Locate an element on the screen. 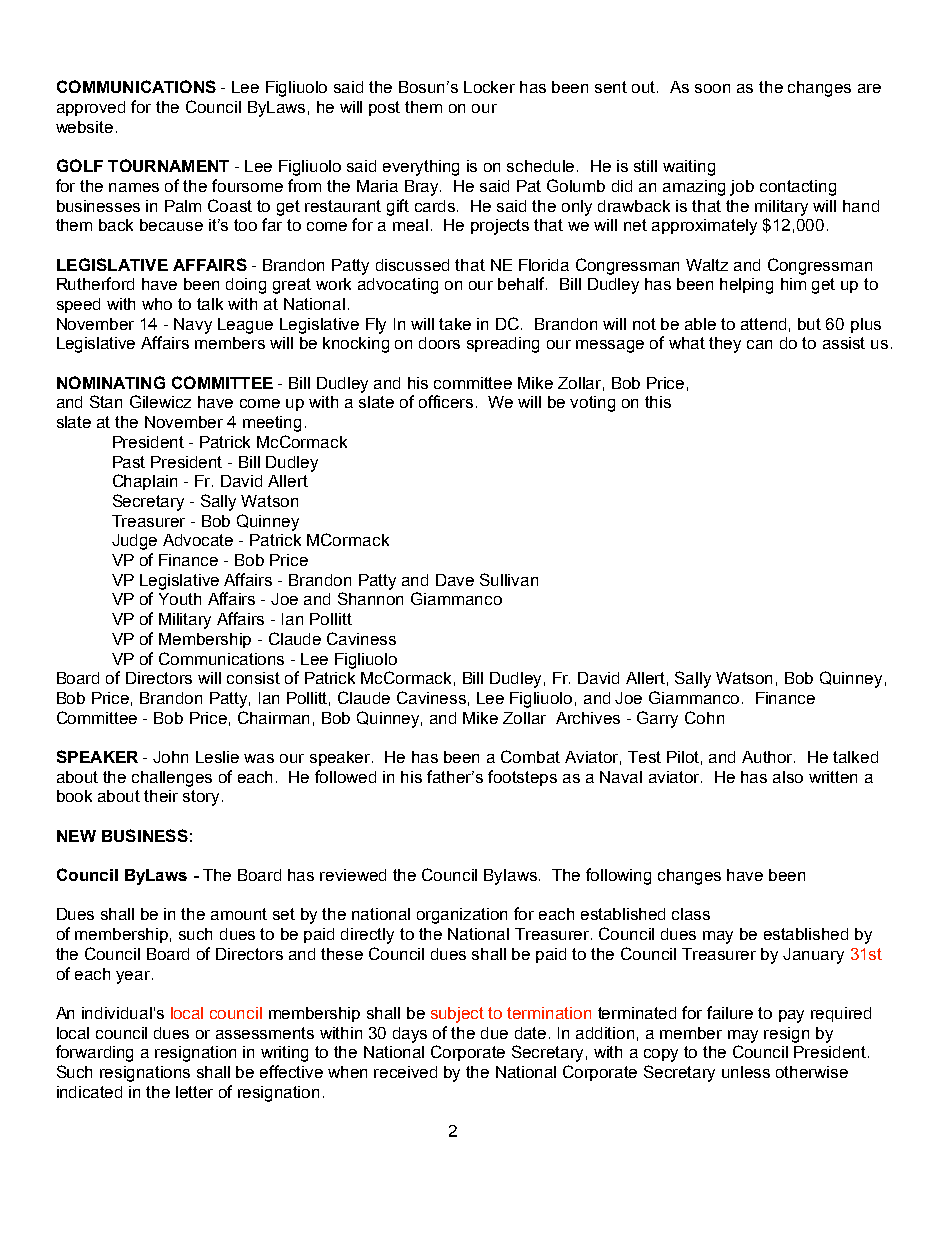 The width and height of the screenshot is (952, 1233). Cohn is located at coordinates (704, 717).
